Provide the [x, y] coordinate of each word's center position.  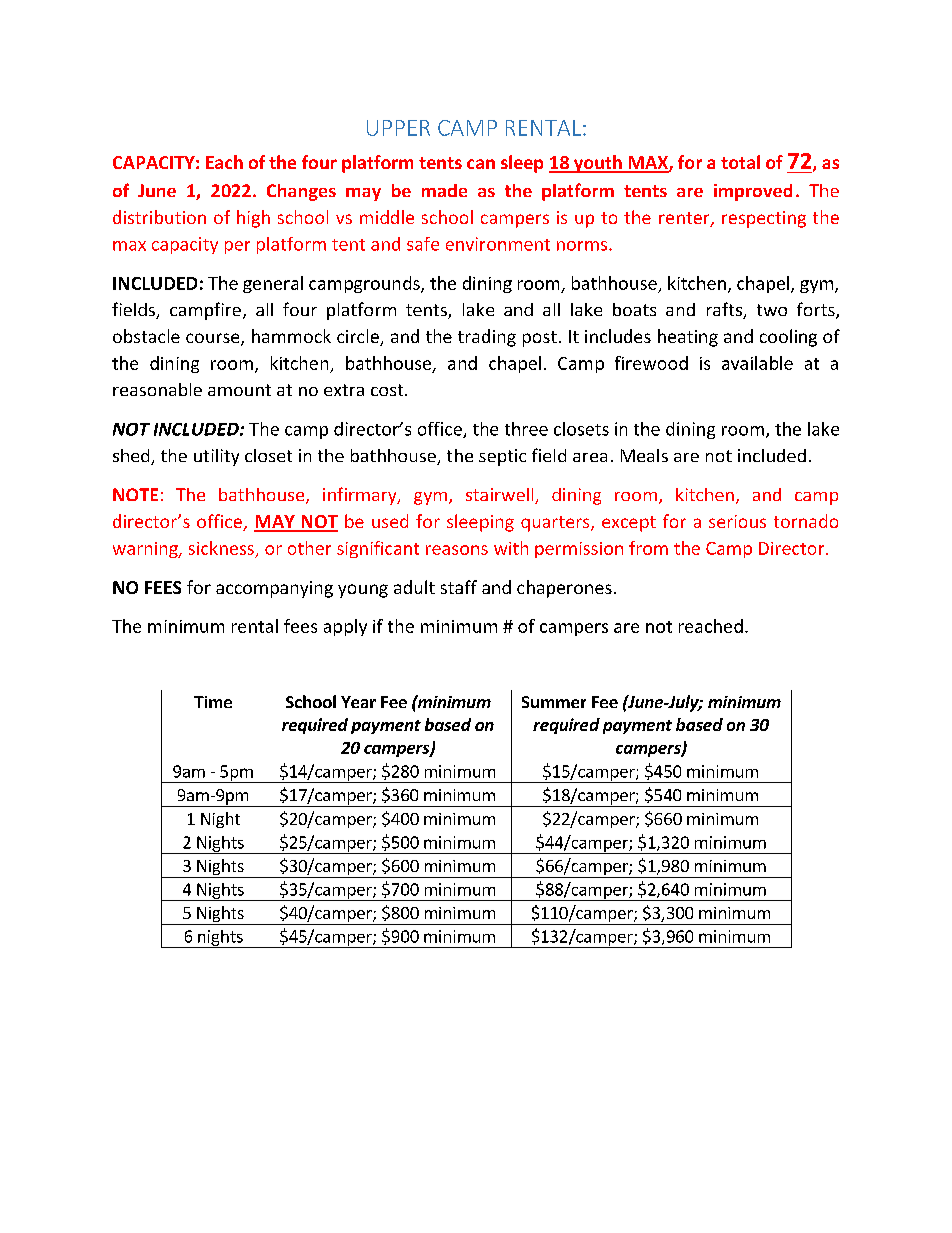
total [740, 162]
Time [213, 702]
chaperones [564, 589]
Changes [301, 192]
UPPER [398, 128]
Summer [554, 702]
